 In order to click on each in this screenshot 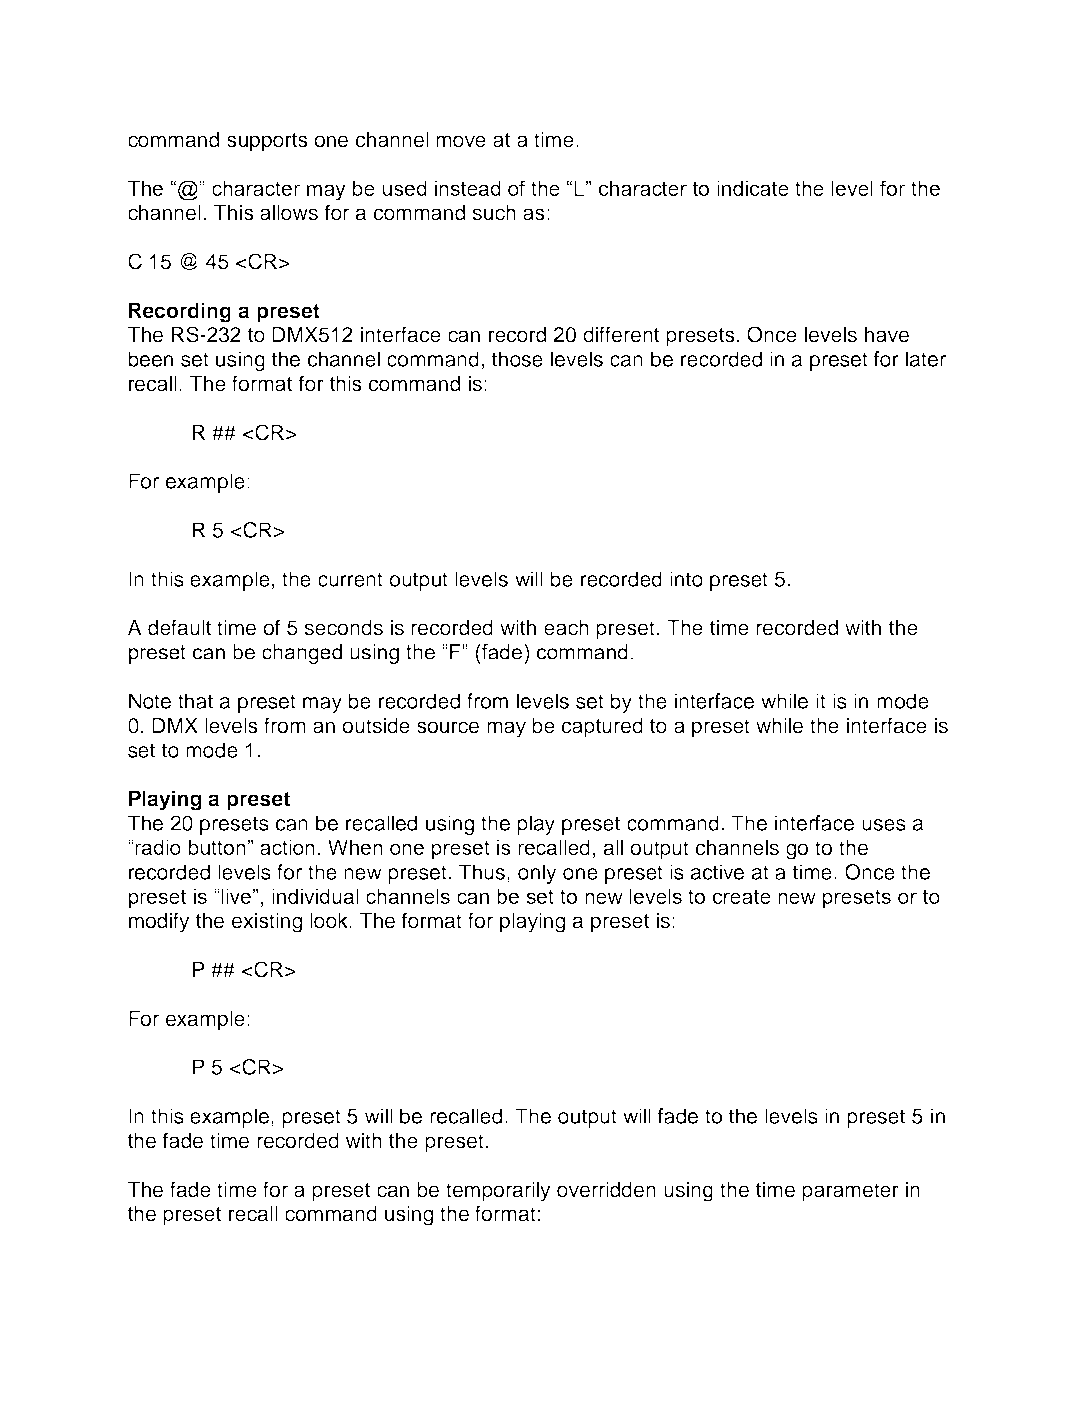, I will do `click(566, 628)`.
